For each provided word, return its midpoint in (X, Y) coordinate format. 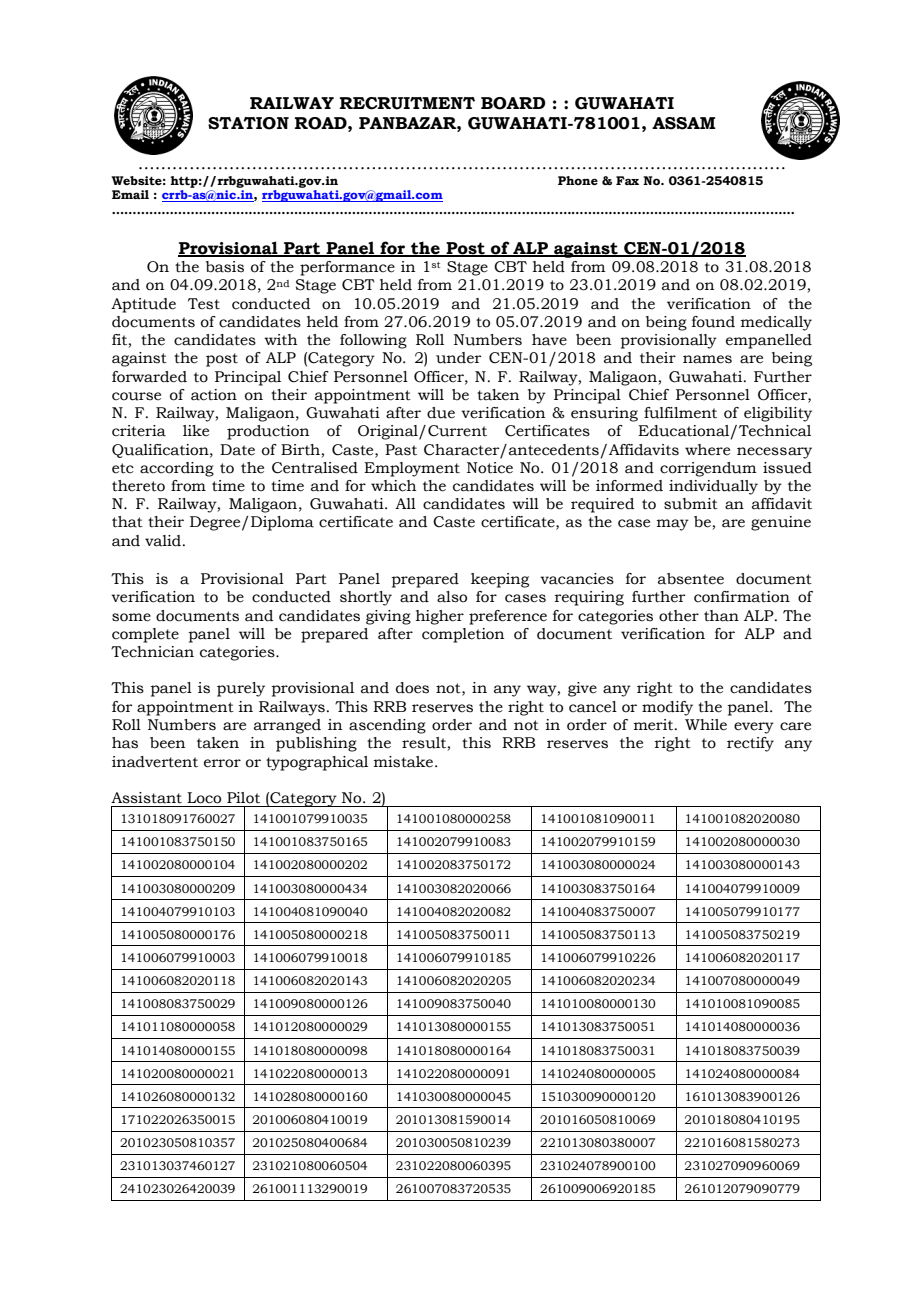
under (458, 358)
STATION (248, 123)
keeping (500, 580)
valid (164, 541)
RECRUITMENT (407, 103)
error (222, 763)
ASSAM (684, 123)
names (707, 359)
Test (204, 304)
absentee (691, 579)
